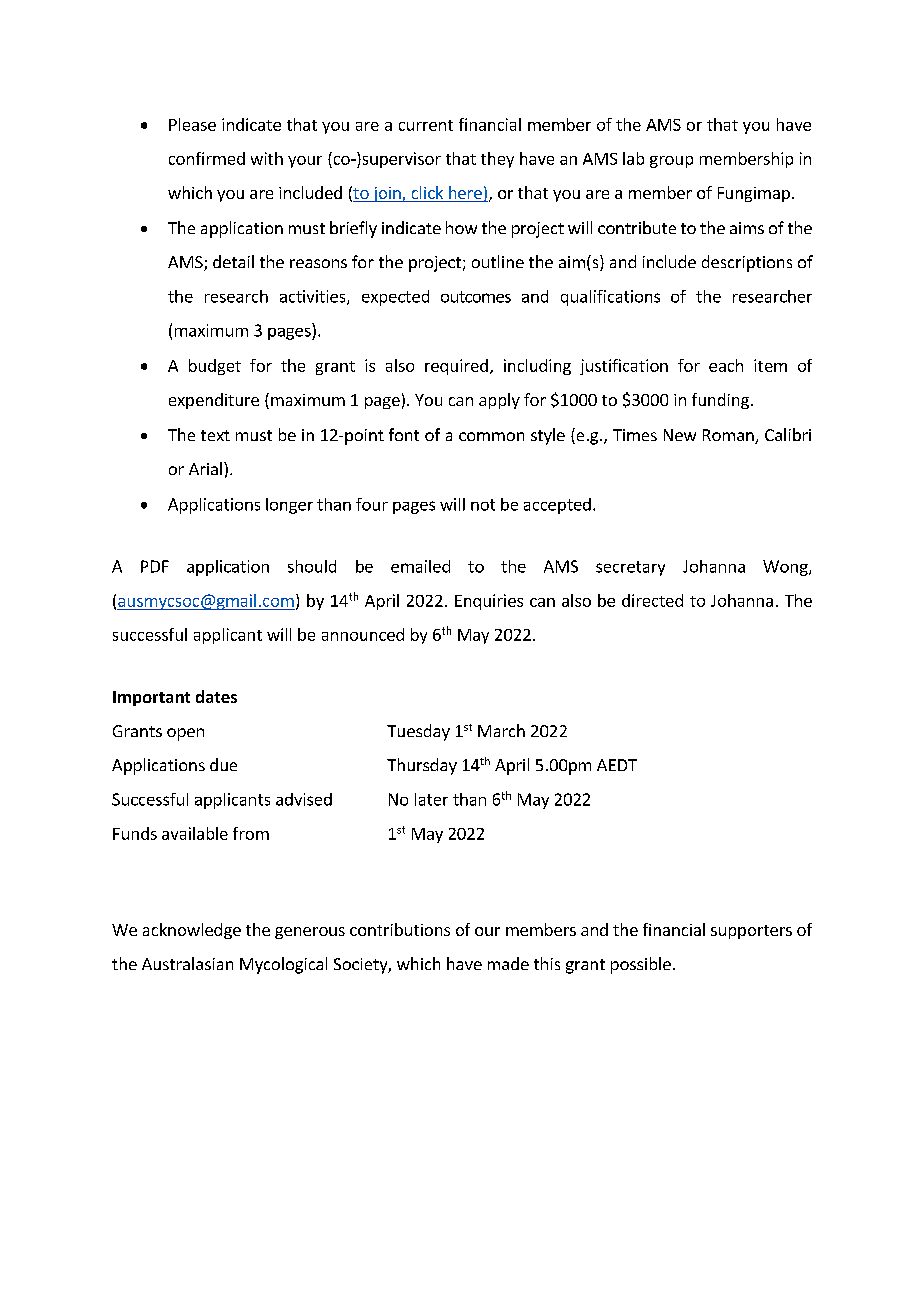 This screenshot has width=924, height=1309. Describe the element at coordinates (192, 931) in the screenshot. I see `acknowledge` at that location.
